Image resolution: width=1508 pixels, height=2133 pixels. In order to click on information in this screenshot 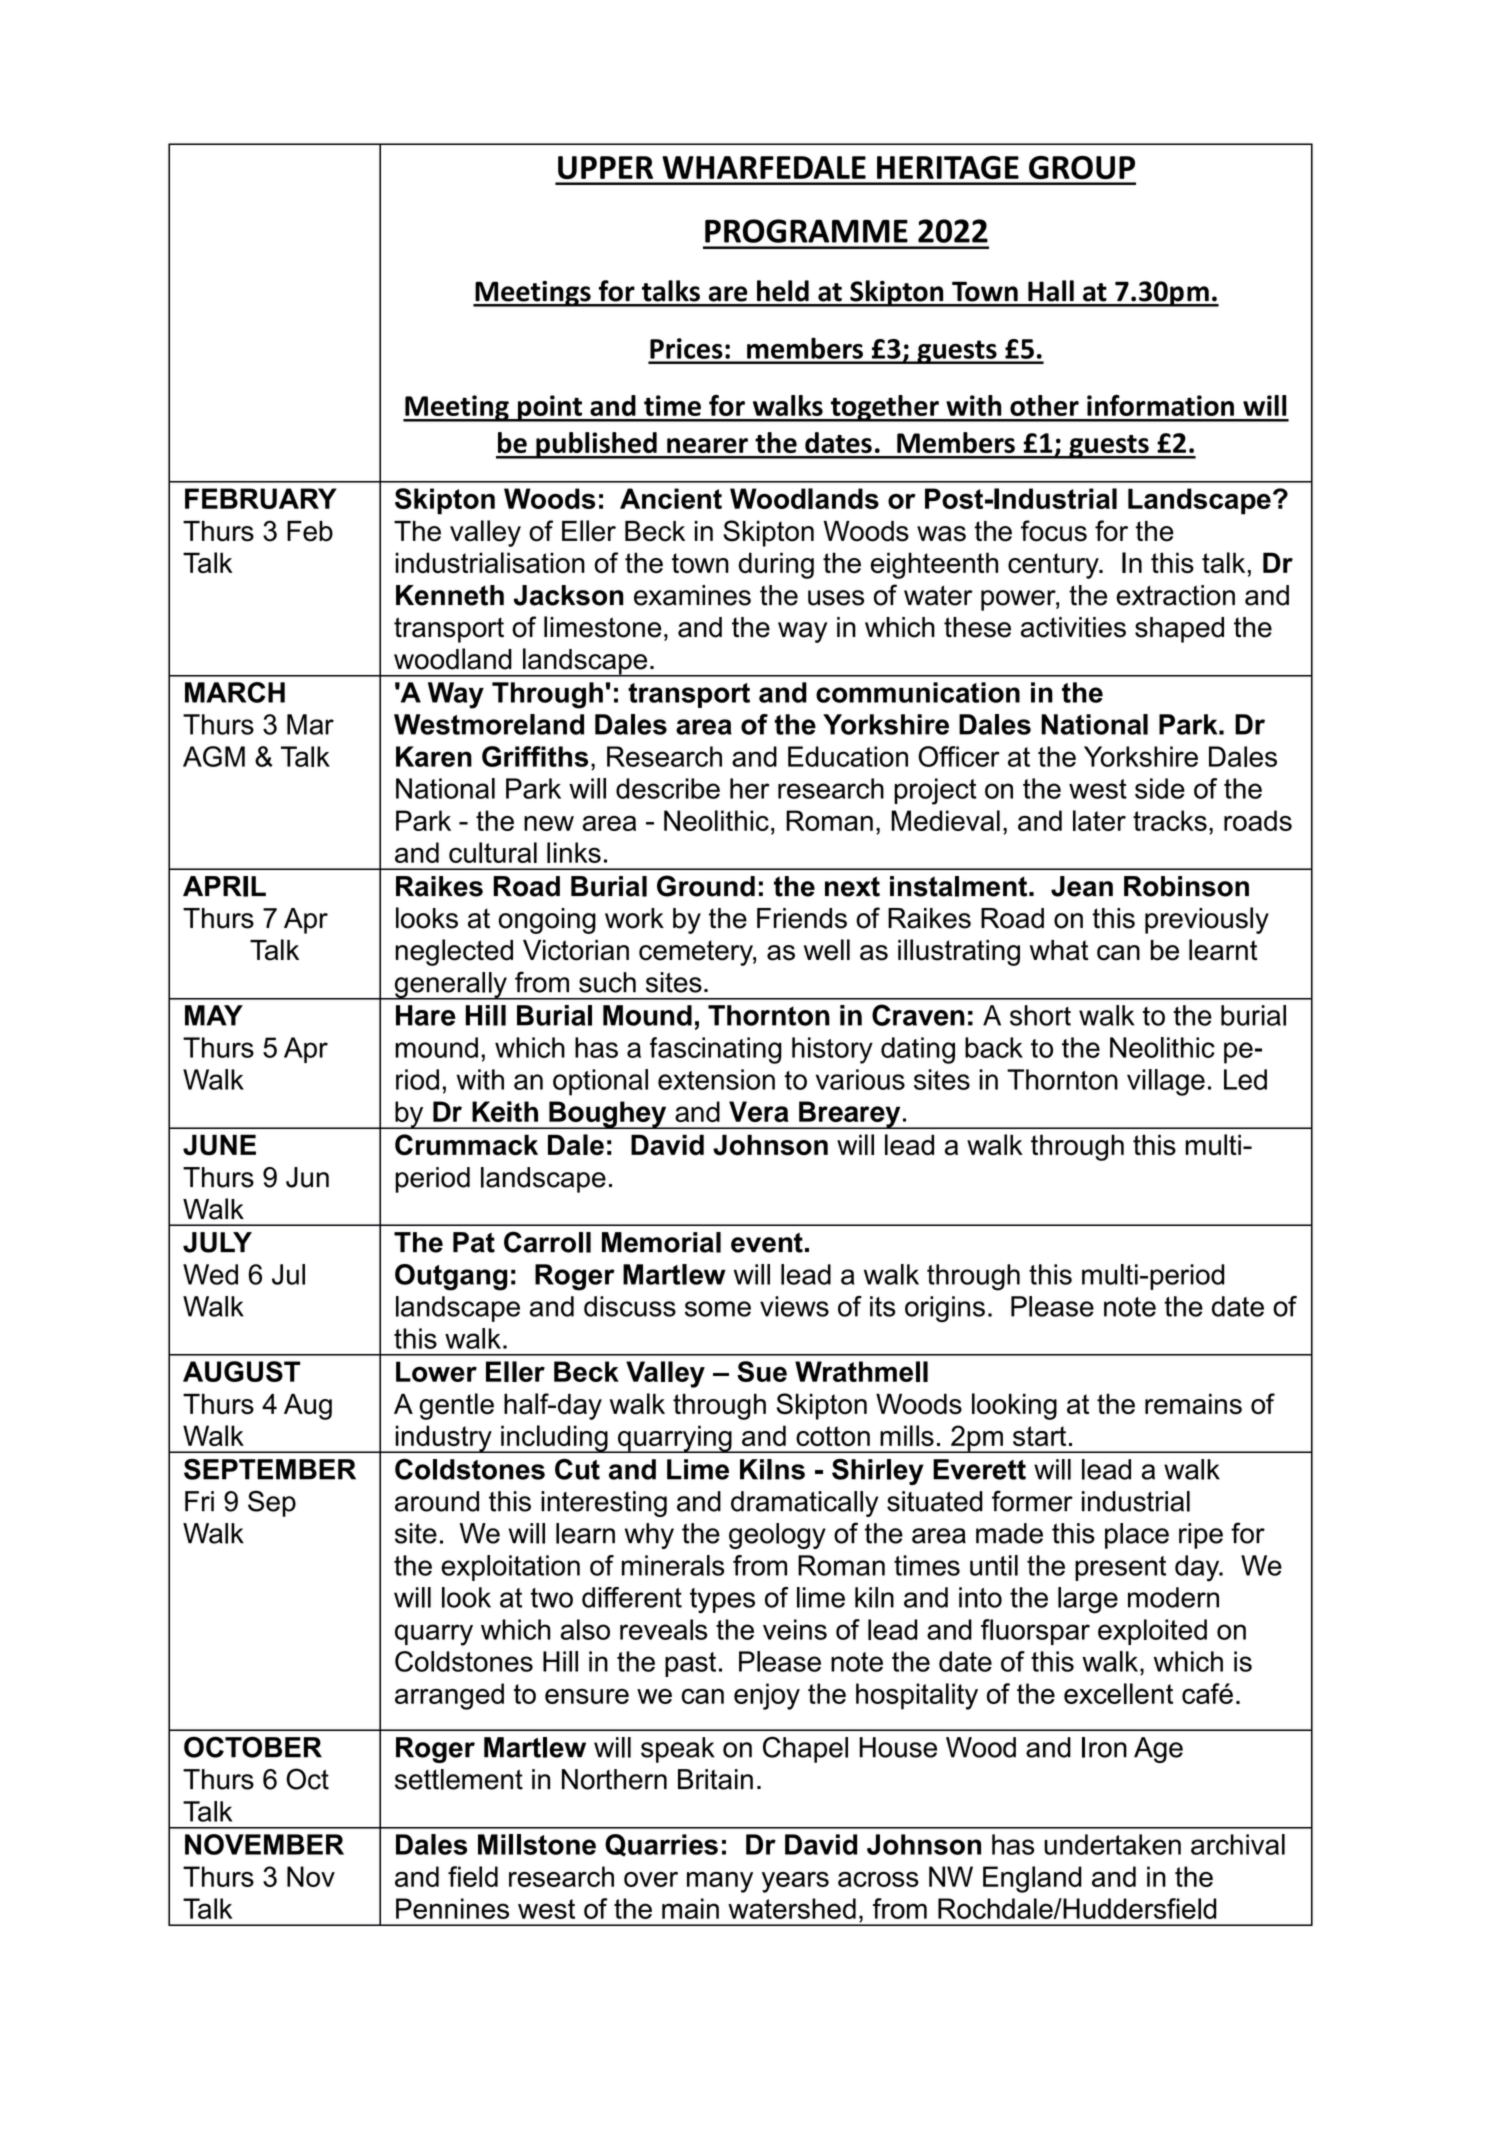, I will do `click(1160, 405)`.
